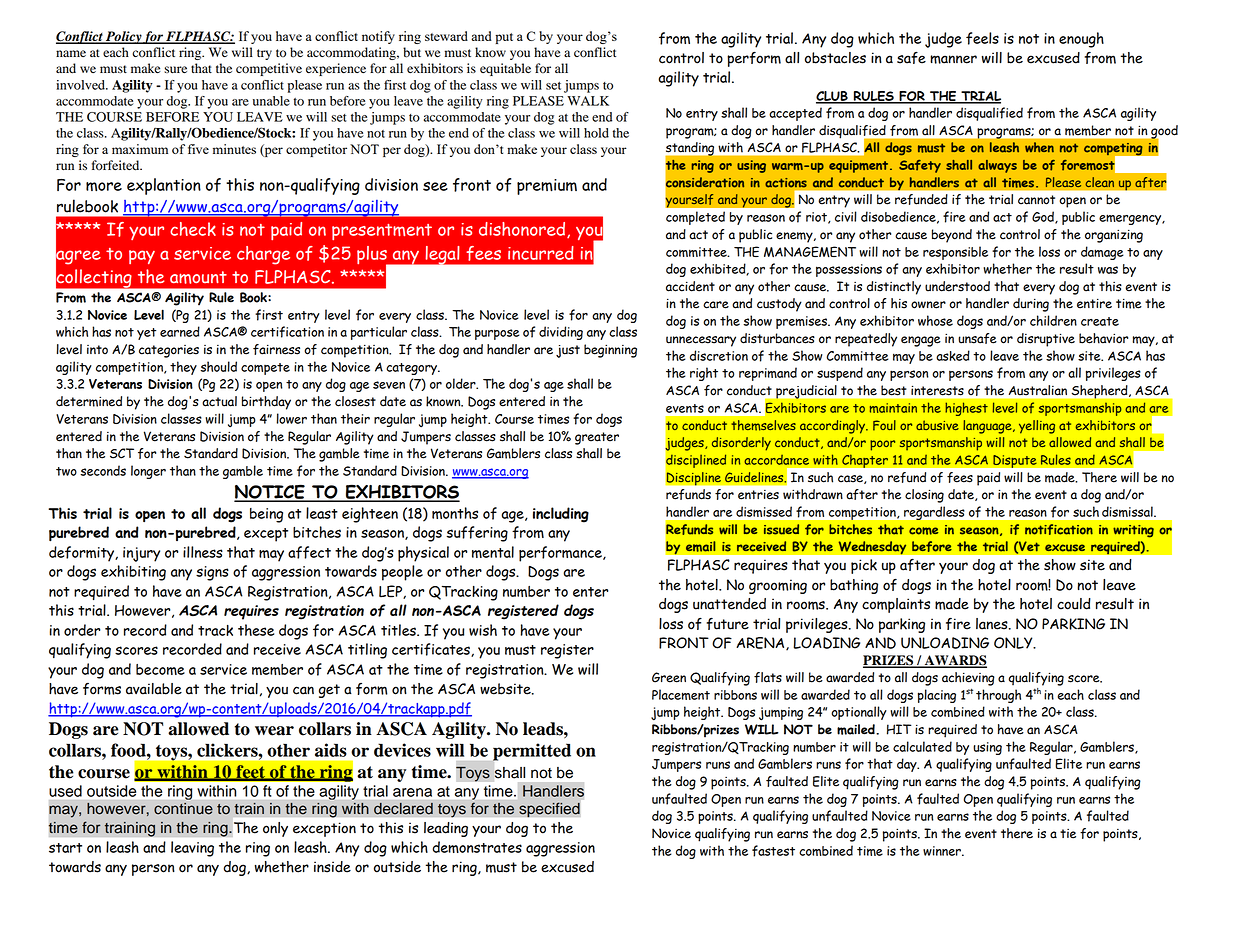  What do you see at coordinates (175, 70) in the document?
I see `sure` at bounding box center [175, 70].
